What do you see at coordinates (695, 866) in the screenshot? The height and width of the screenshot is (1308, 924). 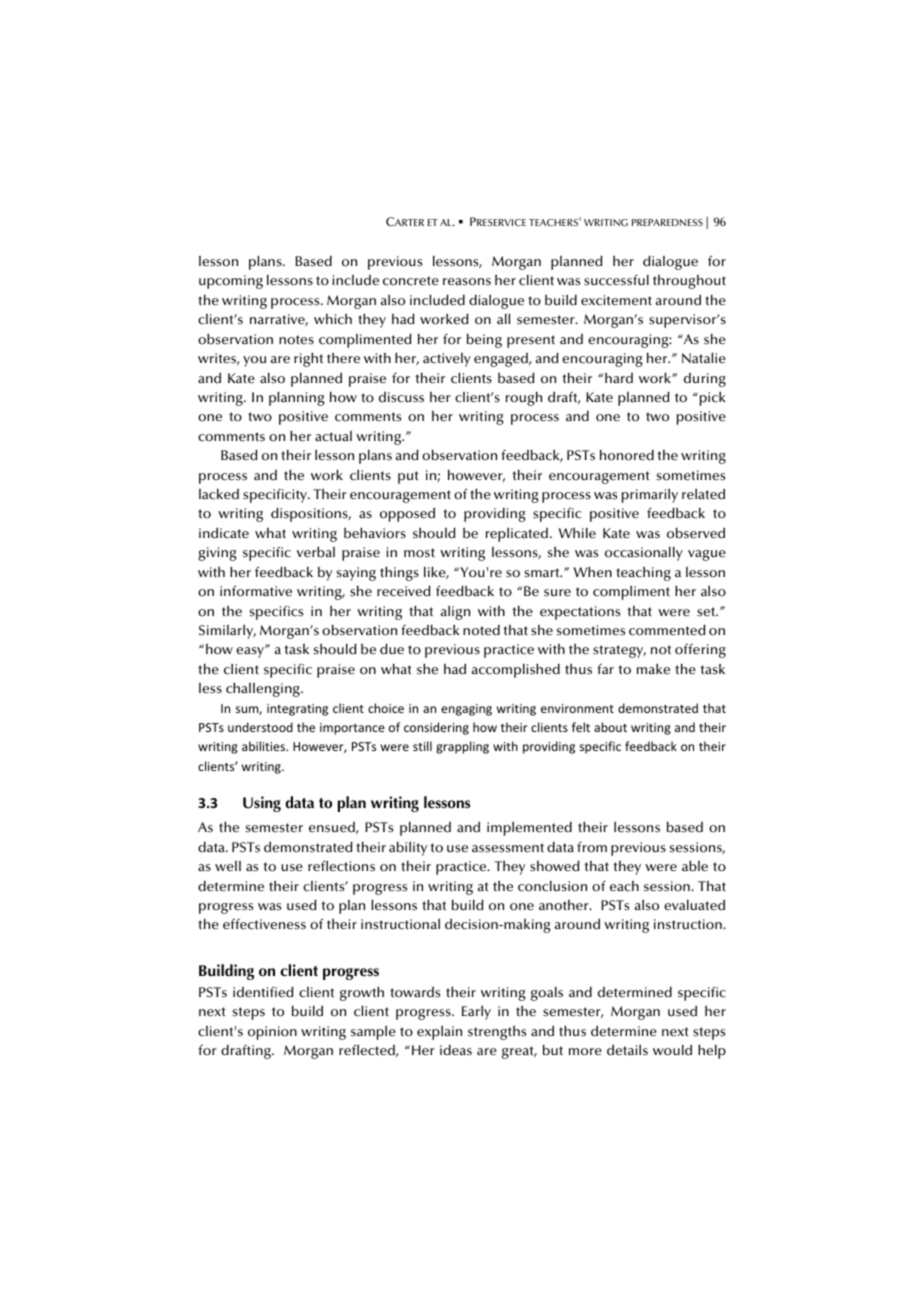 I see `able` at bounding box center [695, 866].
